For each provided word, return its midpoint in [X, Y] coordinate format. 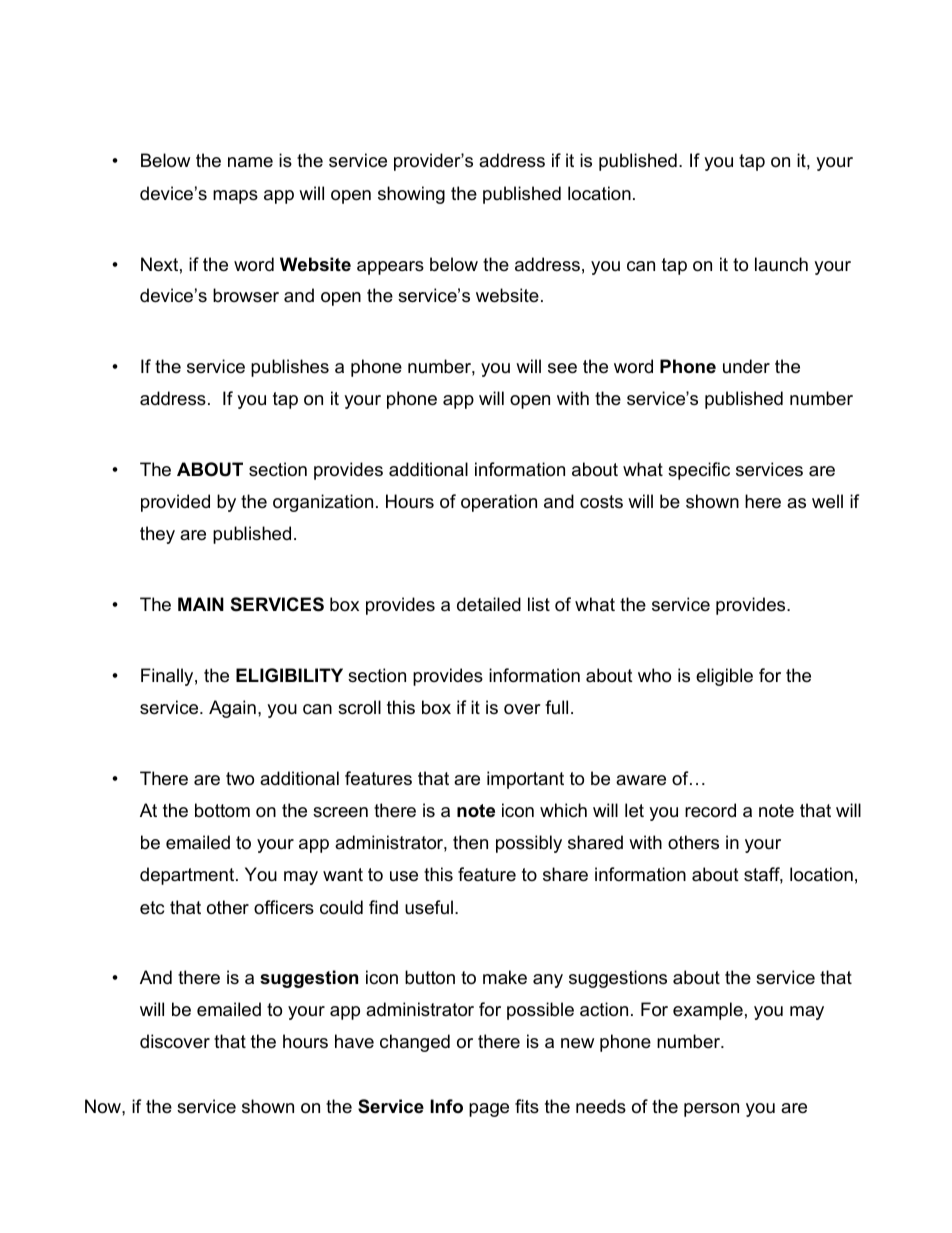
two [240, 779]
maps [235, 197]
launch [781, 264]
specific [699, 471]
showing [411, 195]
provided [175, 503]
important [525, 780]
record [710, 810]
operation [499, 503]
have [354, 1041]
